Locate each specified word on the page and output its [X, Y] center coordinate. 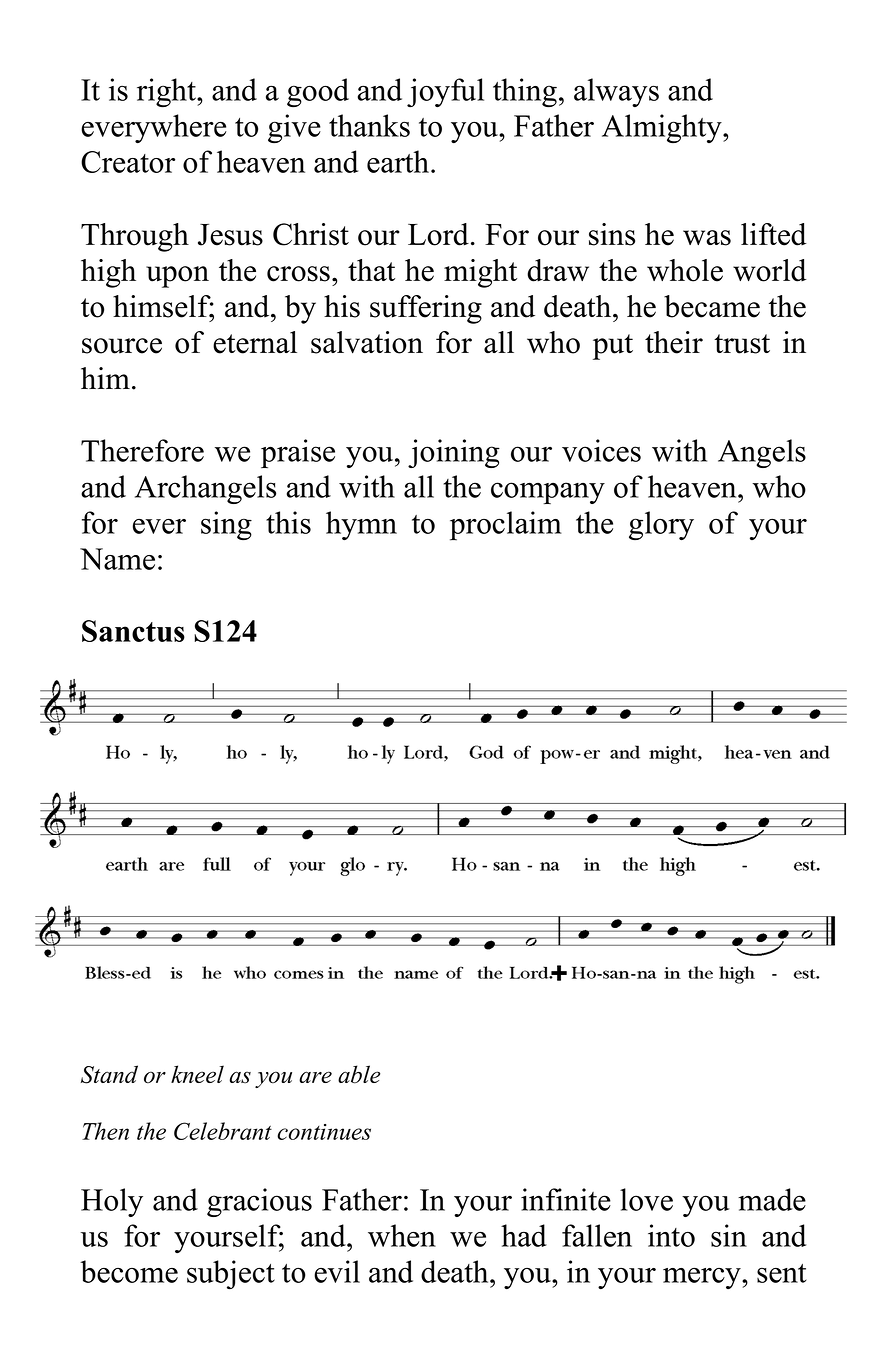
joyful [445, 92]
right [167, 92]
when [402, 1235]
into [671, 1235]
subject [231, 1274]
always [616, 92]
